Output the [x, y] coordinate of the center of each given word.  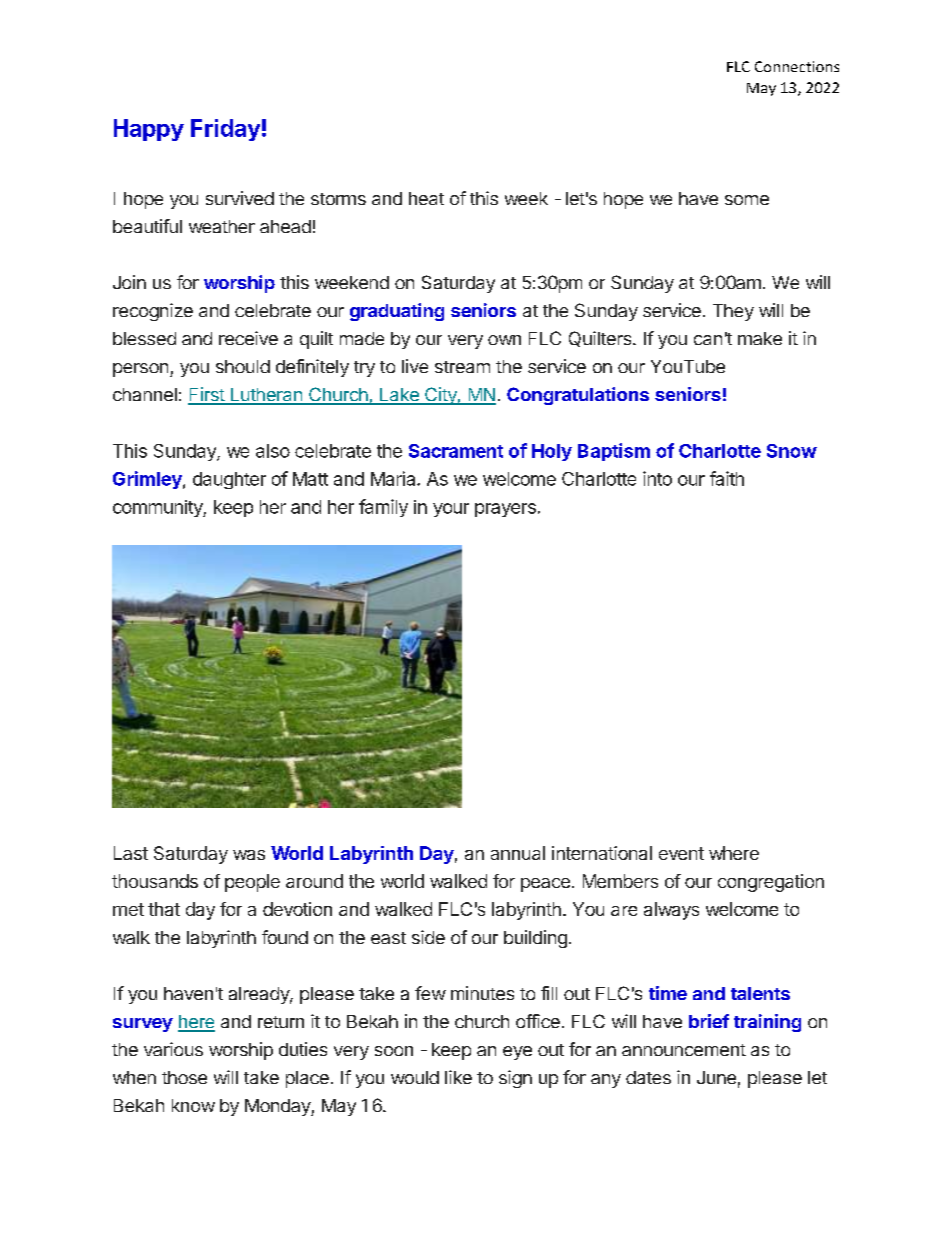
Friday [225, 130]
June [716, 1077]
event [681, 853]
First [207, 395]
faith [727, 478]
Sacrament [456, 451]
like [458, 1077]
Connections [797, 66]
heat [426, 198]
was [249, 855]
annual [518, 853]
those [184, 1077]
